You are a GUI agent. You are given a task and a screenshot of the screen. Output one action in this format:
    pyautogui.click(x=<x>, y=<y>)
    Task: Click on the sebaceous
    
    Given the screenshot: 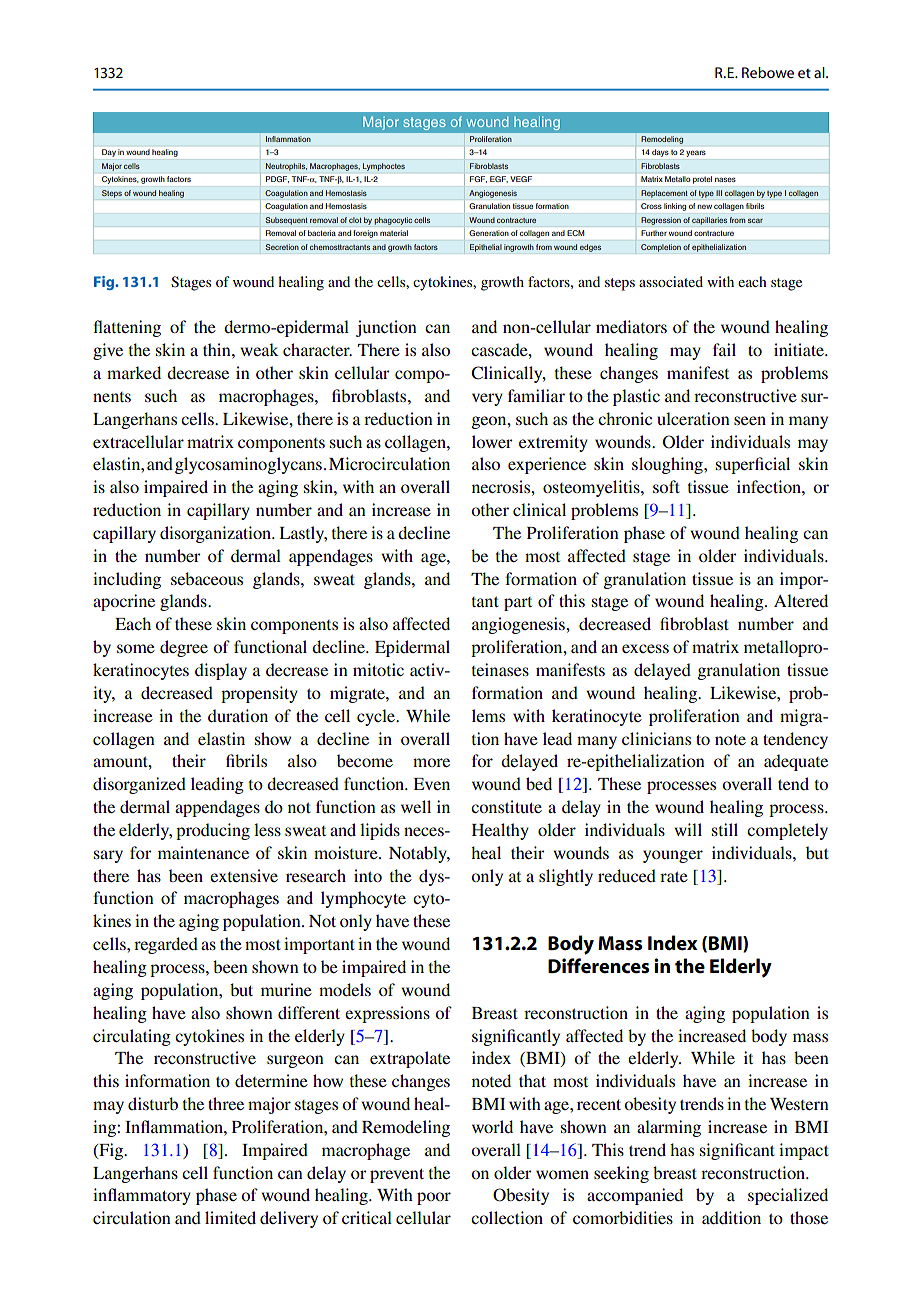 What is the action you would take?
    pyautogui.click(x=207, y=578)
